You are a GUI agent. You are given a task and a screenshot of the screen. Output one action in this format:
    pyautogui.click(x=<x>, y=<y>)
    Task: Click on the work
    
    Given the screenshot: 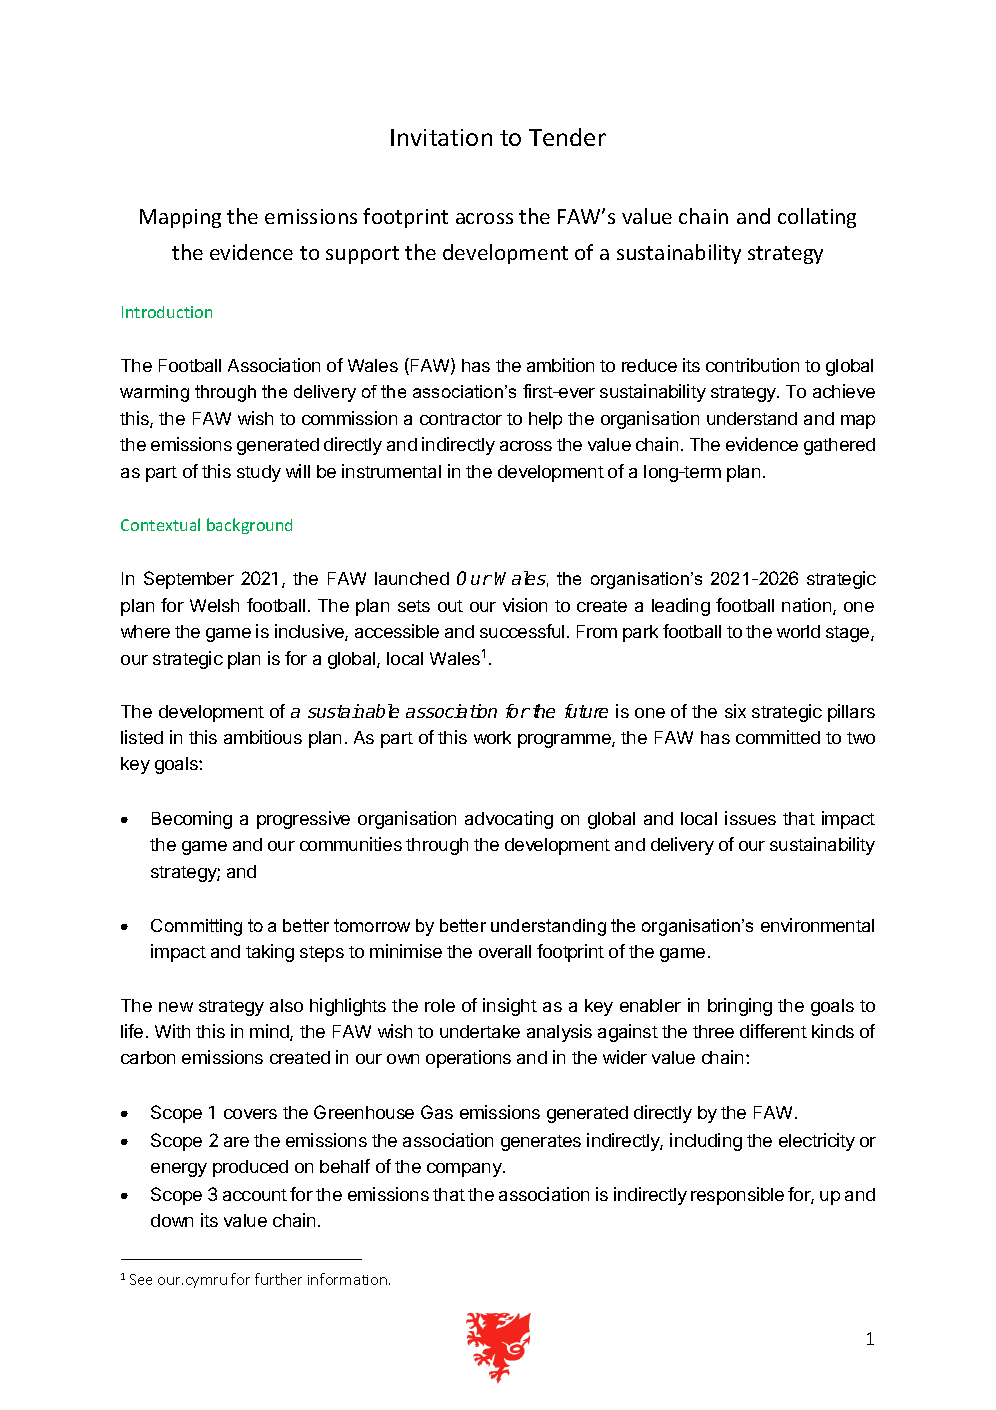 What is the action you would take?
    pyautogui.click(x=492, y=737)
